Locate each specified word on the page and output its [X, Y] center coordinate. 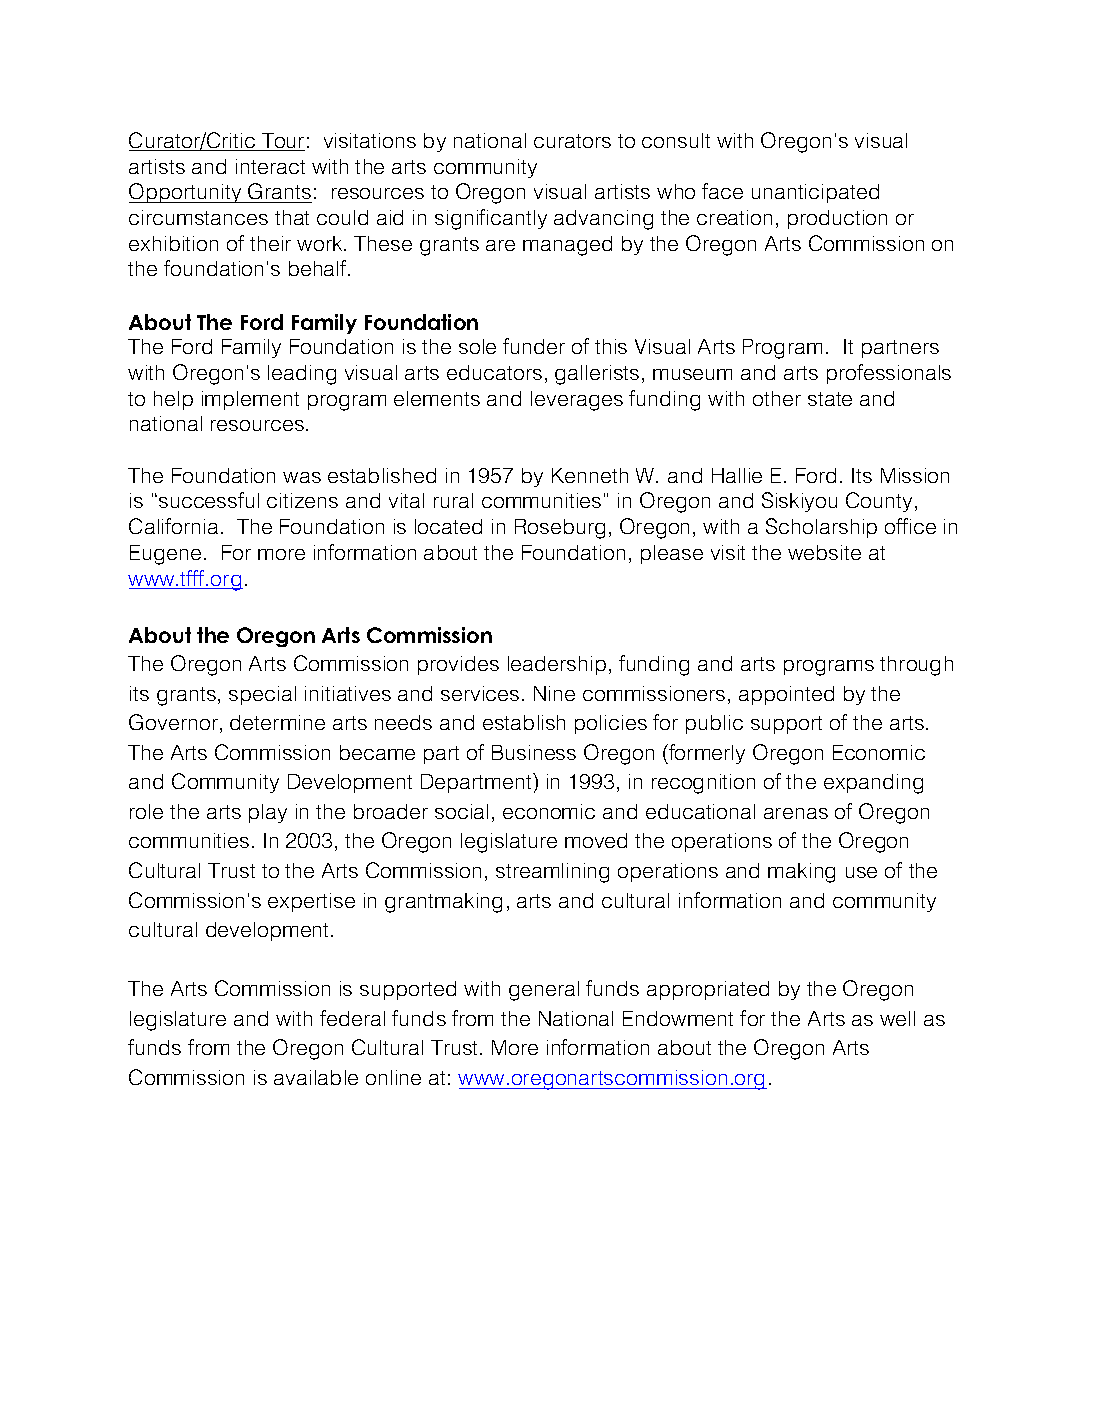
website [824, 552]
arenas [796, 813]
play [268, 813]
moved [596, 840]
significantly [491, 219]
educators [494, 372]
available [316, 1077]
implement [250, 400]
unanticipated [815, 193]
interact [270, 166]
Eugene [165, 555]
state [830, 399]
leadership [557, 665]
